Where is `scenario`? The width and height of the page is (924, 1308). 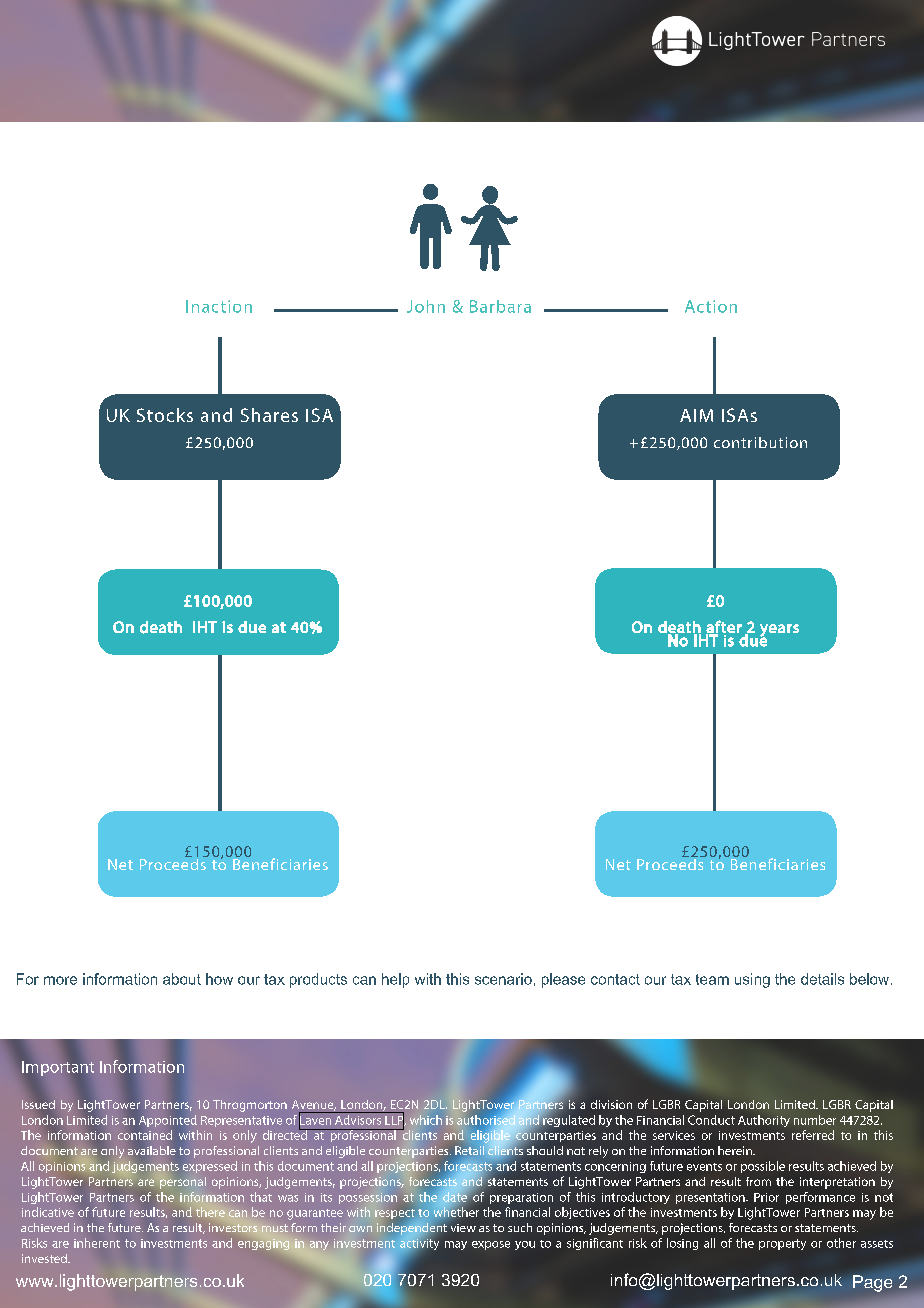 scenario is located at coordinates (503, 979).
